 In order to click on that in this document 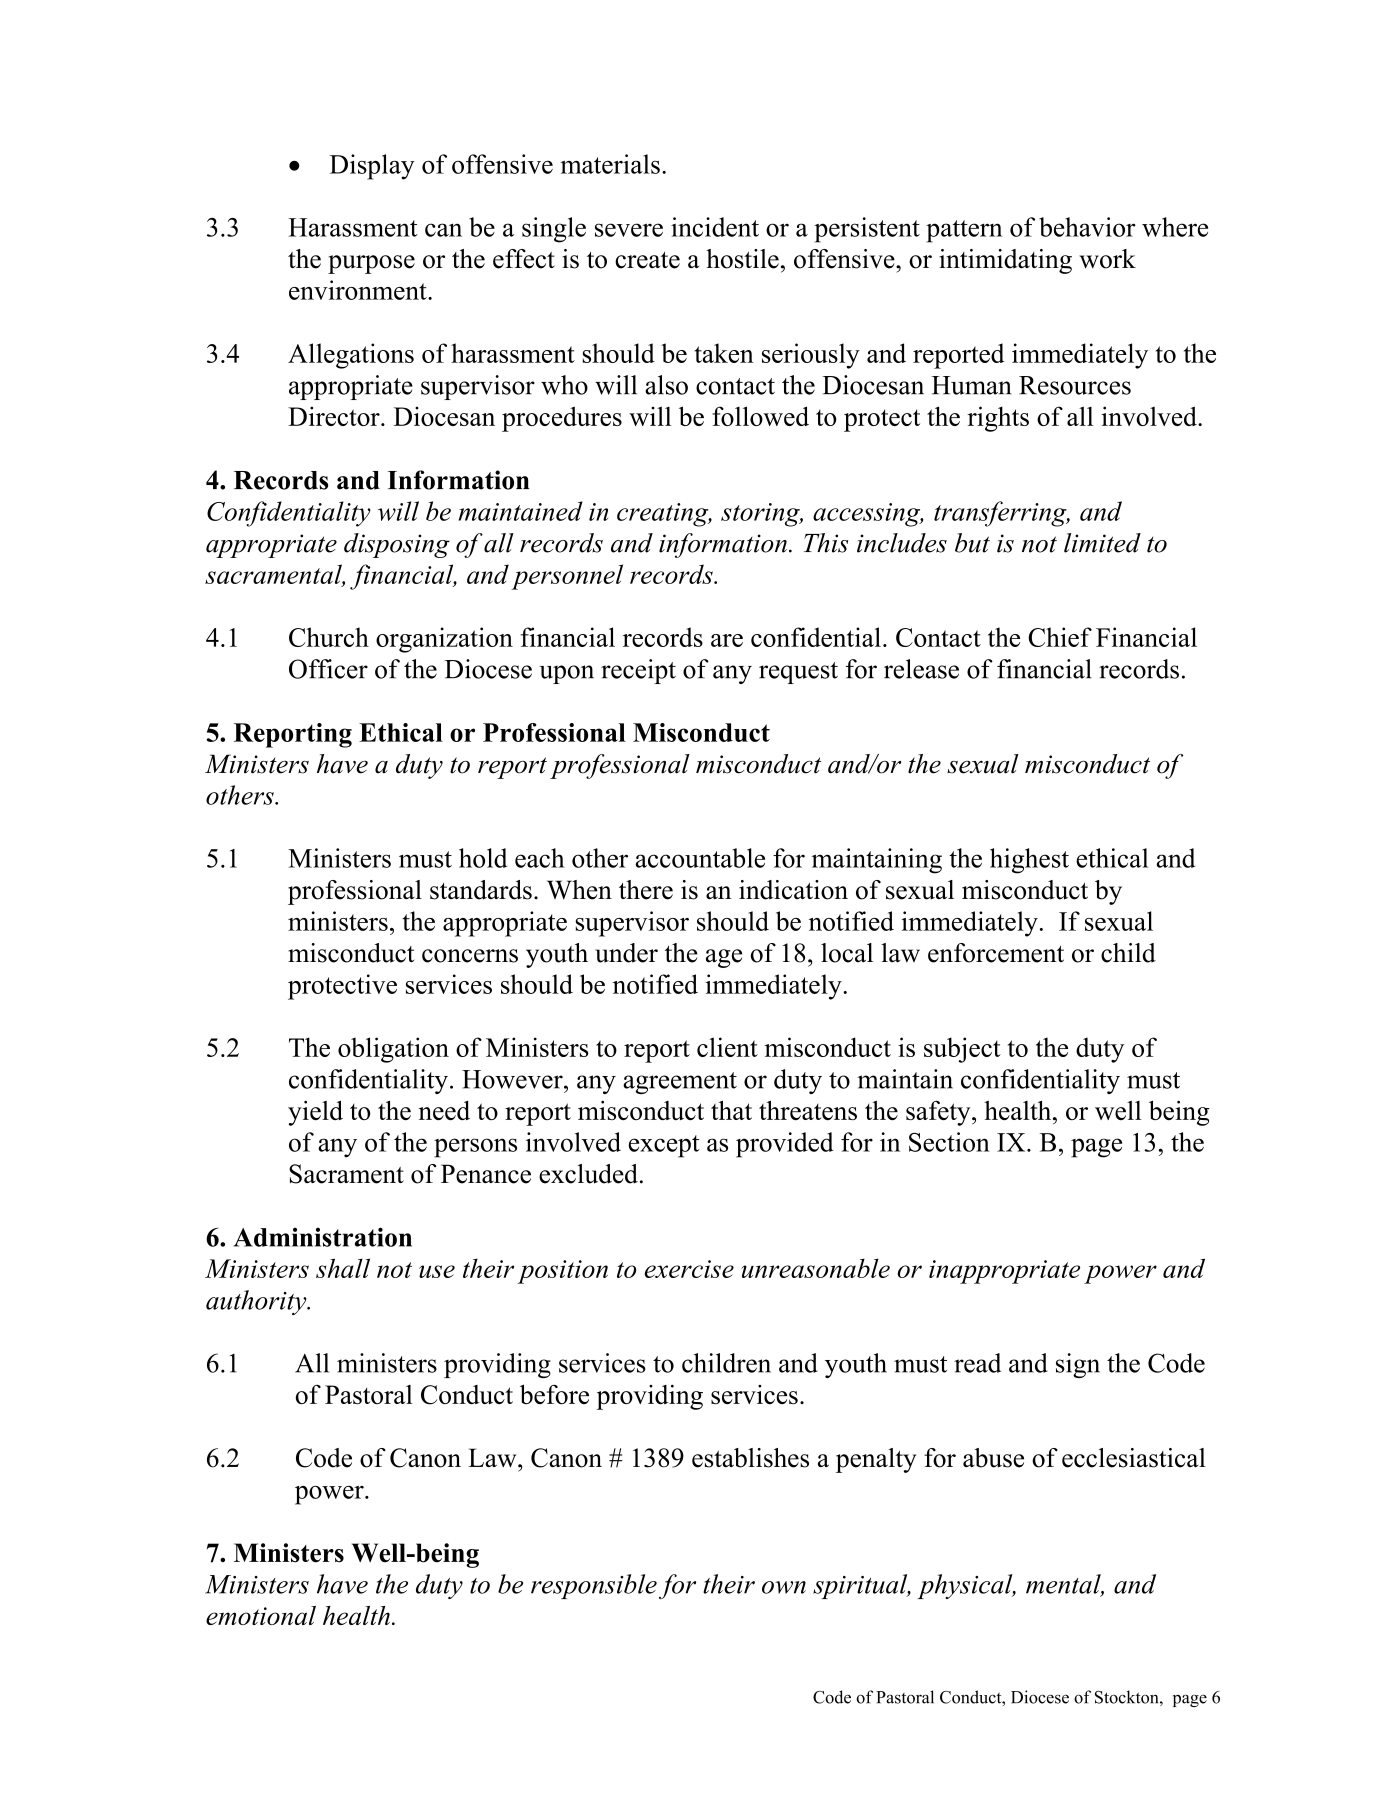, I will do `click(731, 1110)`.
